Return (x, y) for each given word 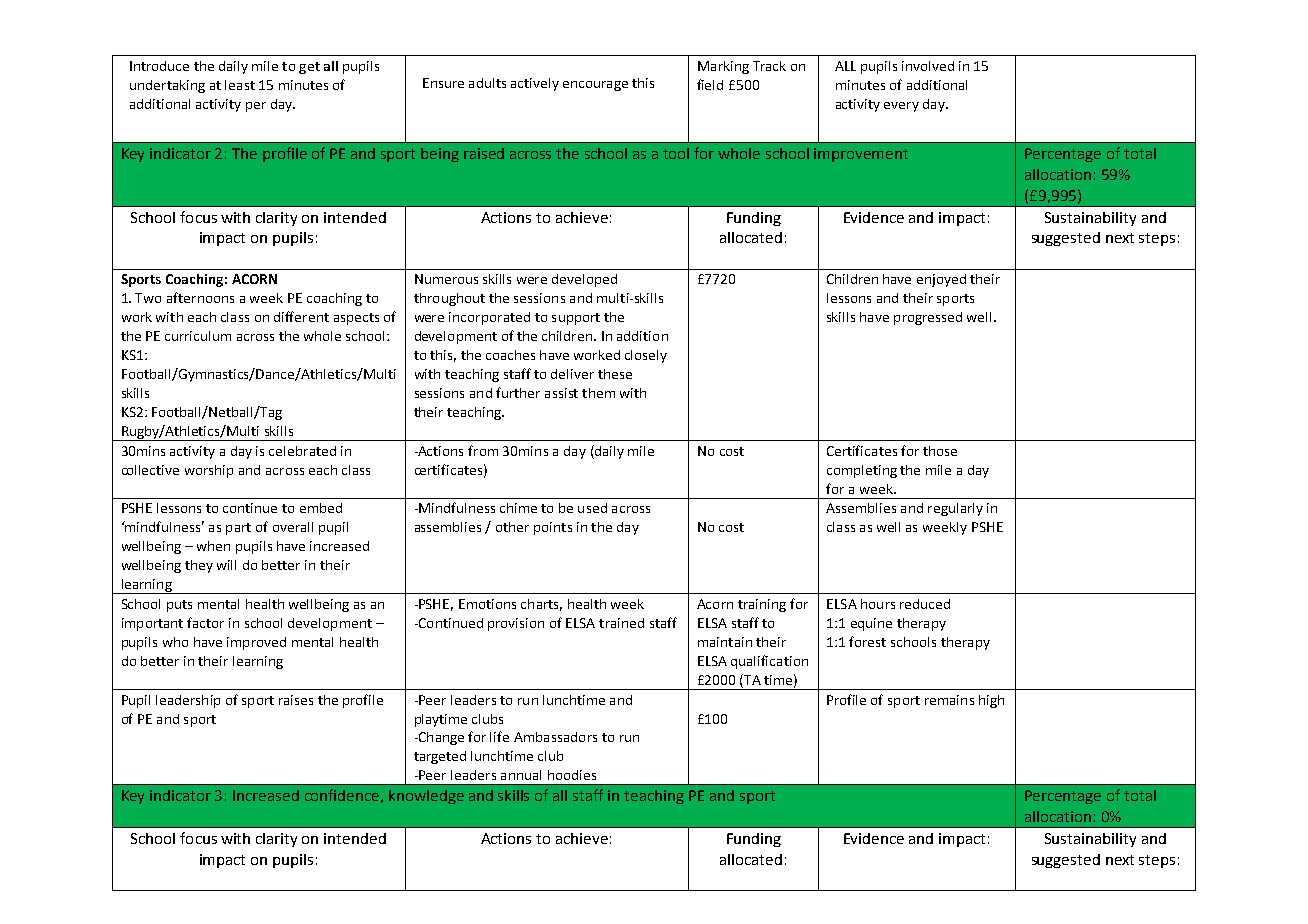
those (940, 451)
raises (296, 700)
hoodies (572, 775)
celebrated (302, 451)
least (240, 85)
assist (561, 393)
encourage (595, 86)
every (901, 107)
